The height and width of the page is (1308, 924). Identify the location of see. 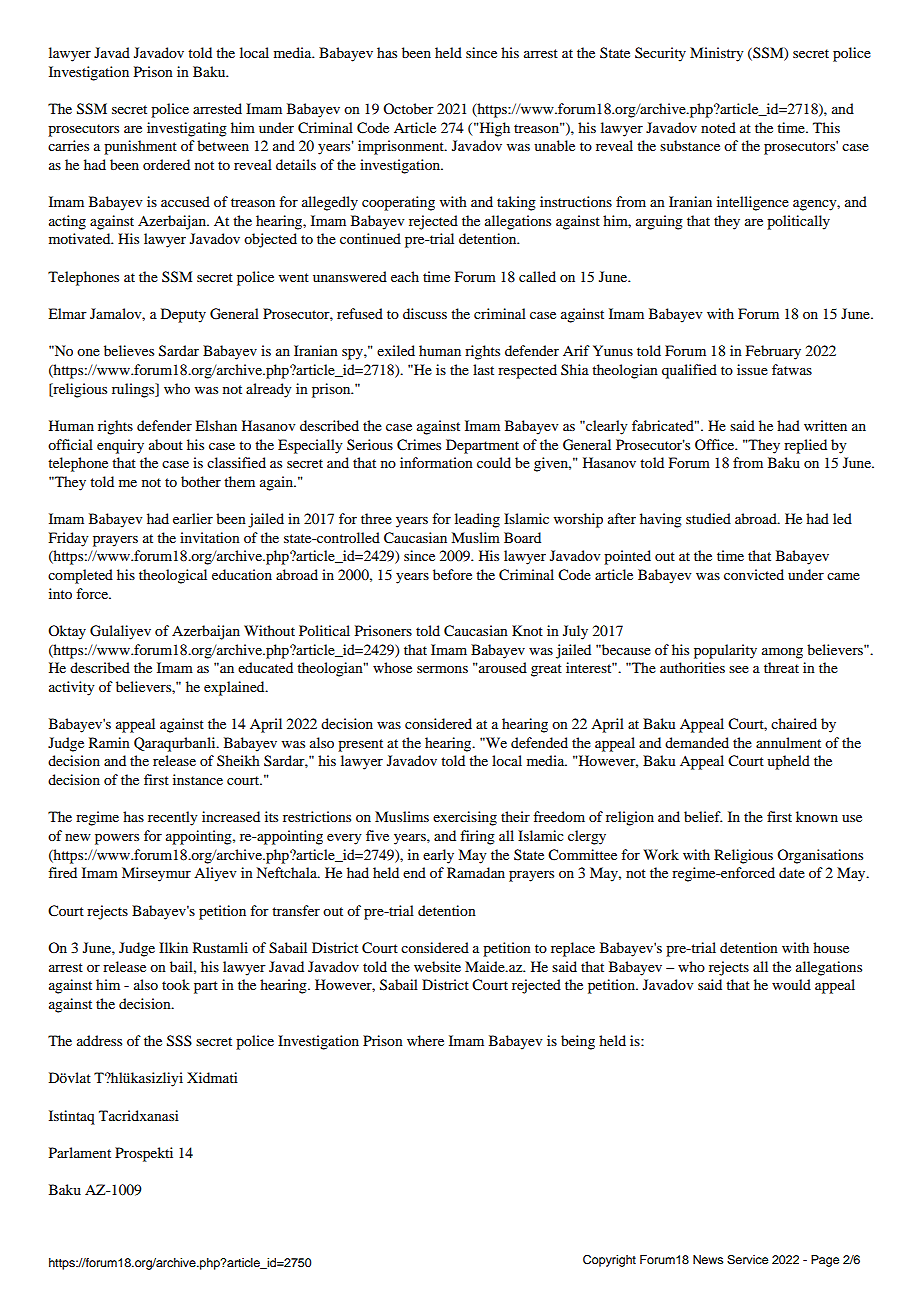
(739, 669).
